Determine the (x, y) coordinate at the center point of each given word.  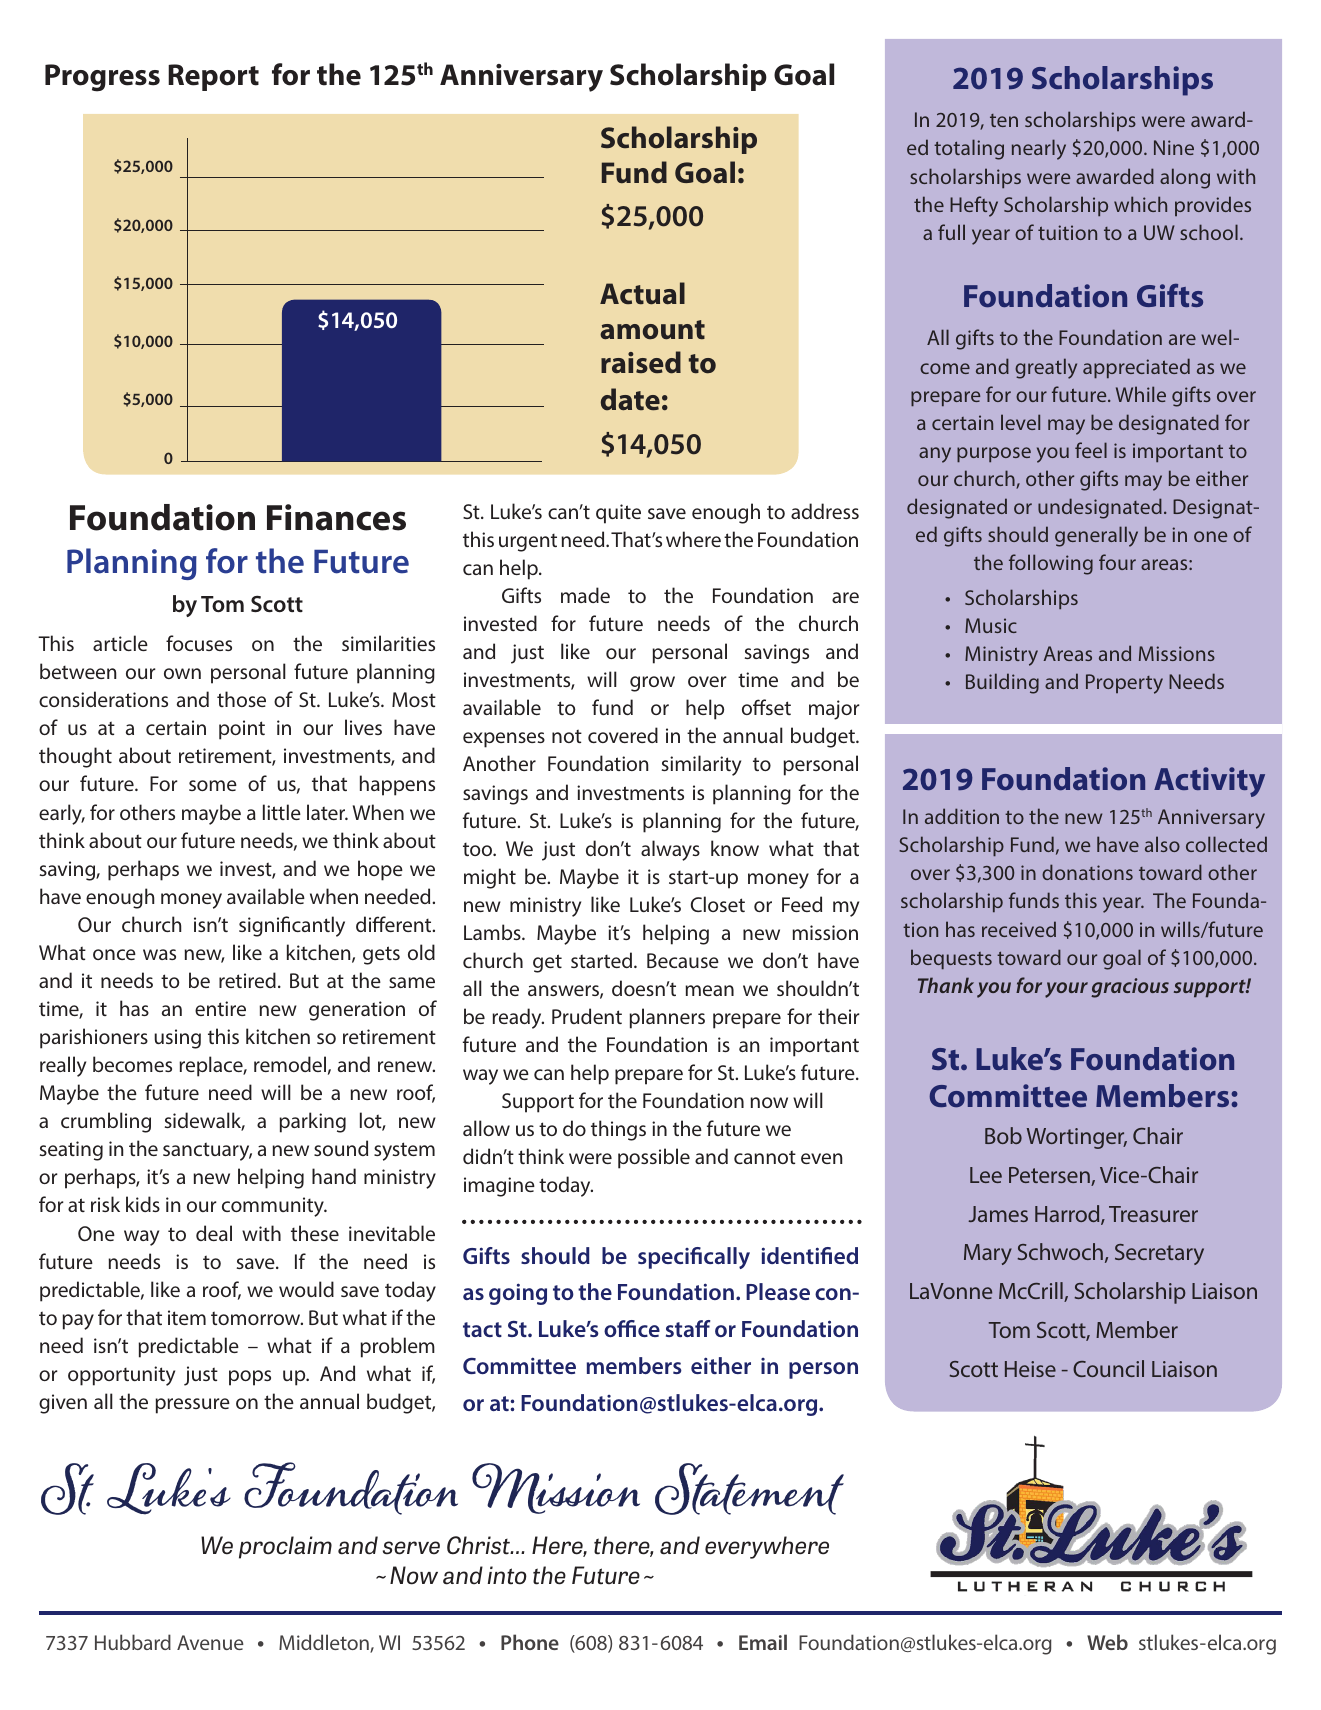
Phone (530, 1642)
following (1051, 564)
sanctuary (207, 1151)
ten (1004, 120)
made (585, 595)
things (618, 1130)
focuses (199, 643)
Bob (1003, 1135)
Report (213, 77)
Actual (642, 293)
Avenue (210, 1642)
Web (1107, 1642)
